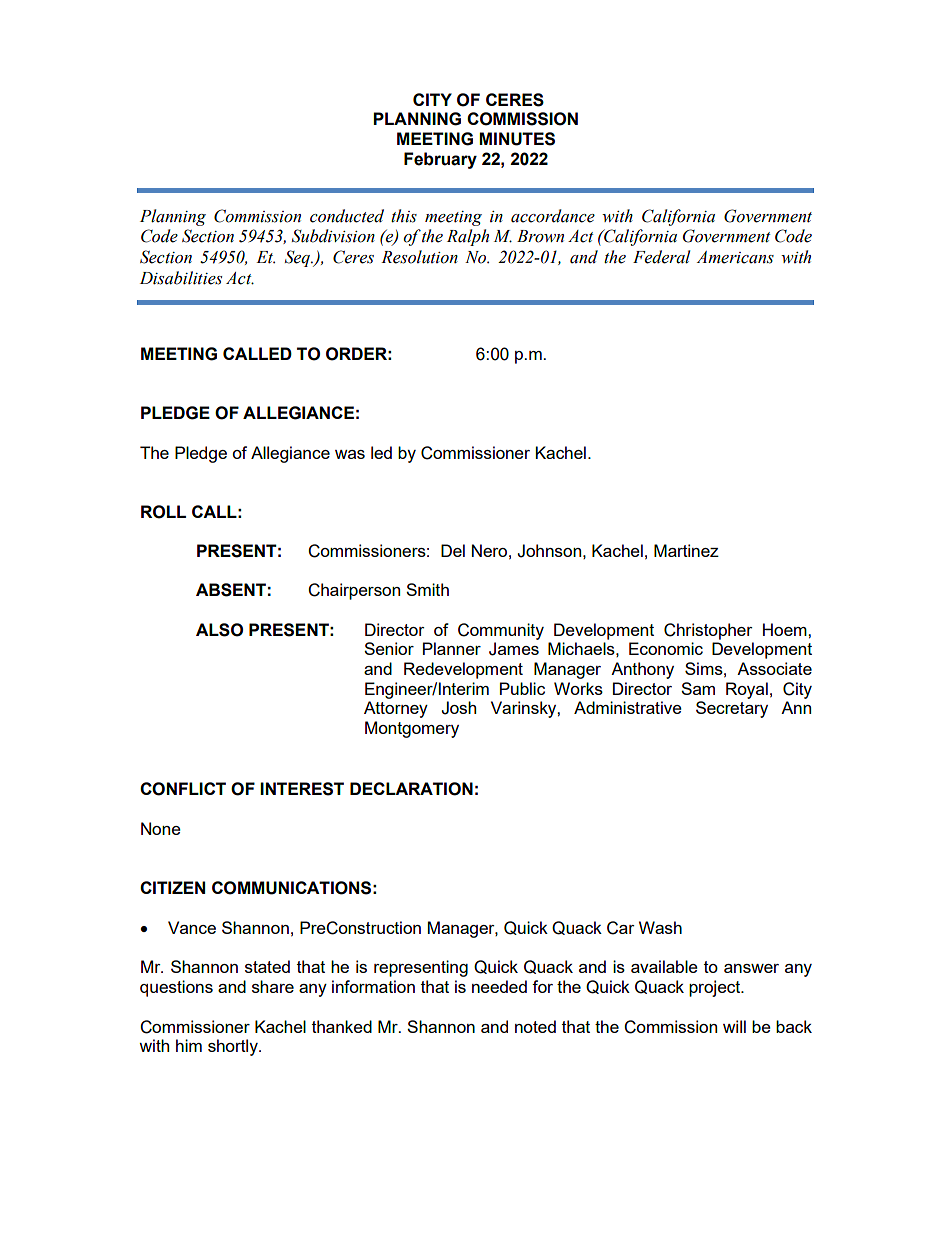 This screenshot has height=1233, width=952. What do you see at coordinates (183, 789) in the screenshot?
I see `CONFLICT` at bounding box center [183, 789].
